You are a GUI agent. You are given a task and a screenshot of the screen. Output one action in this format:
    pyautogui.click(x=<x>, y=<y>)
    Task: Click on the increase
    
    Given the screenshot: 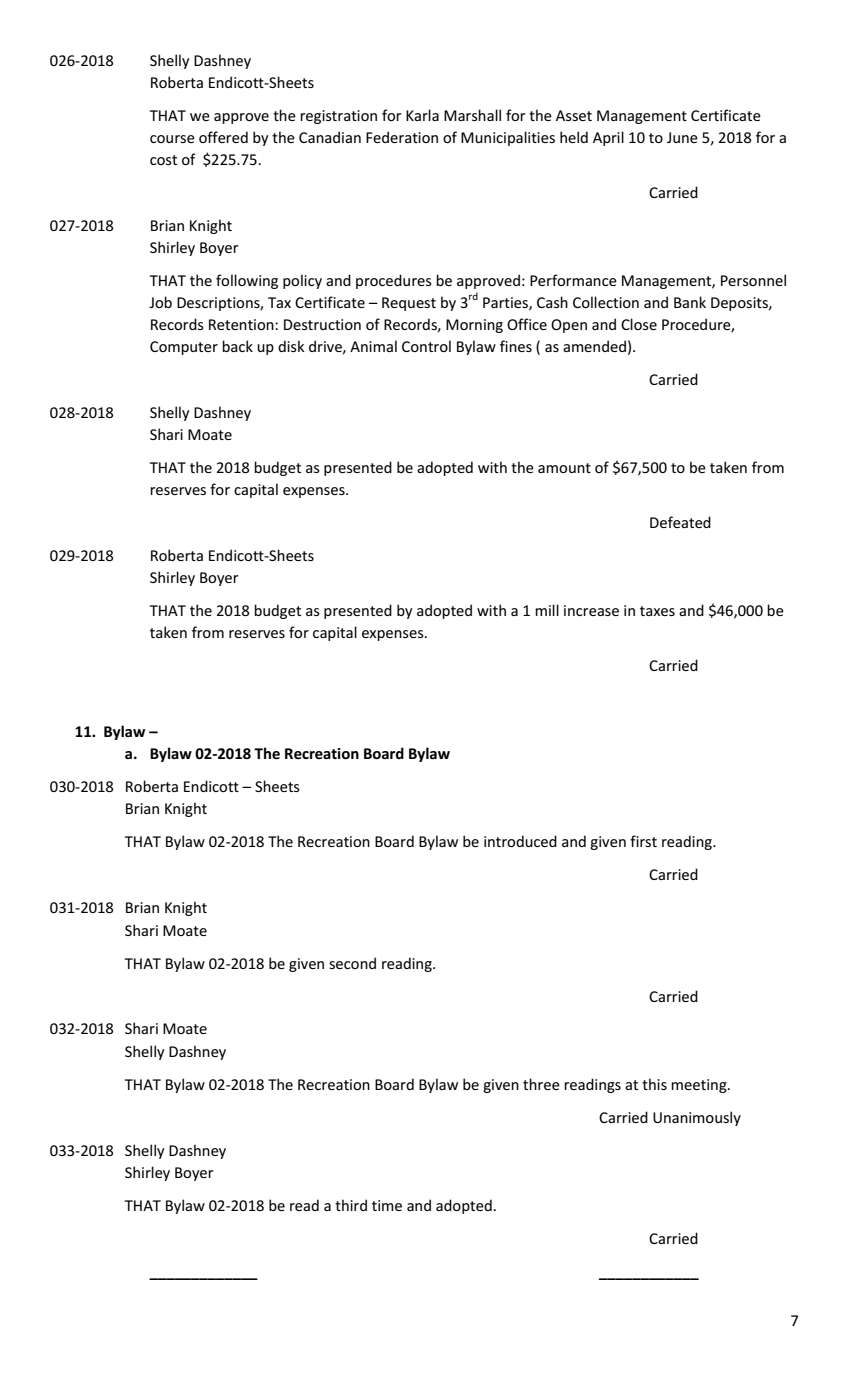 What is the action you would take?
    pyautogui.click(x=591, y=610)
